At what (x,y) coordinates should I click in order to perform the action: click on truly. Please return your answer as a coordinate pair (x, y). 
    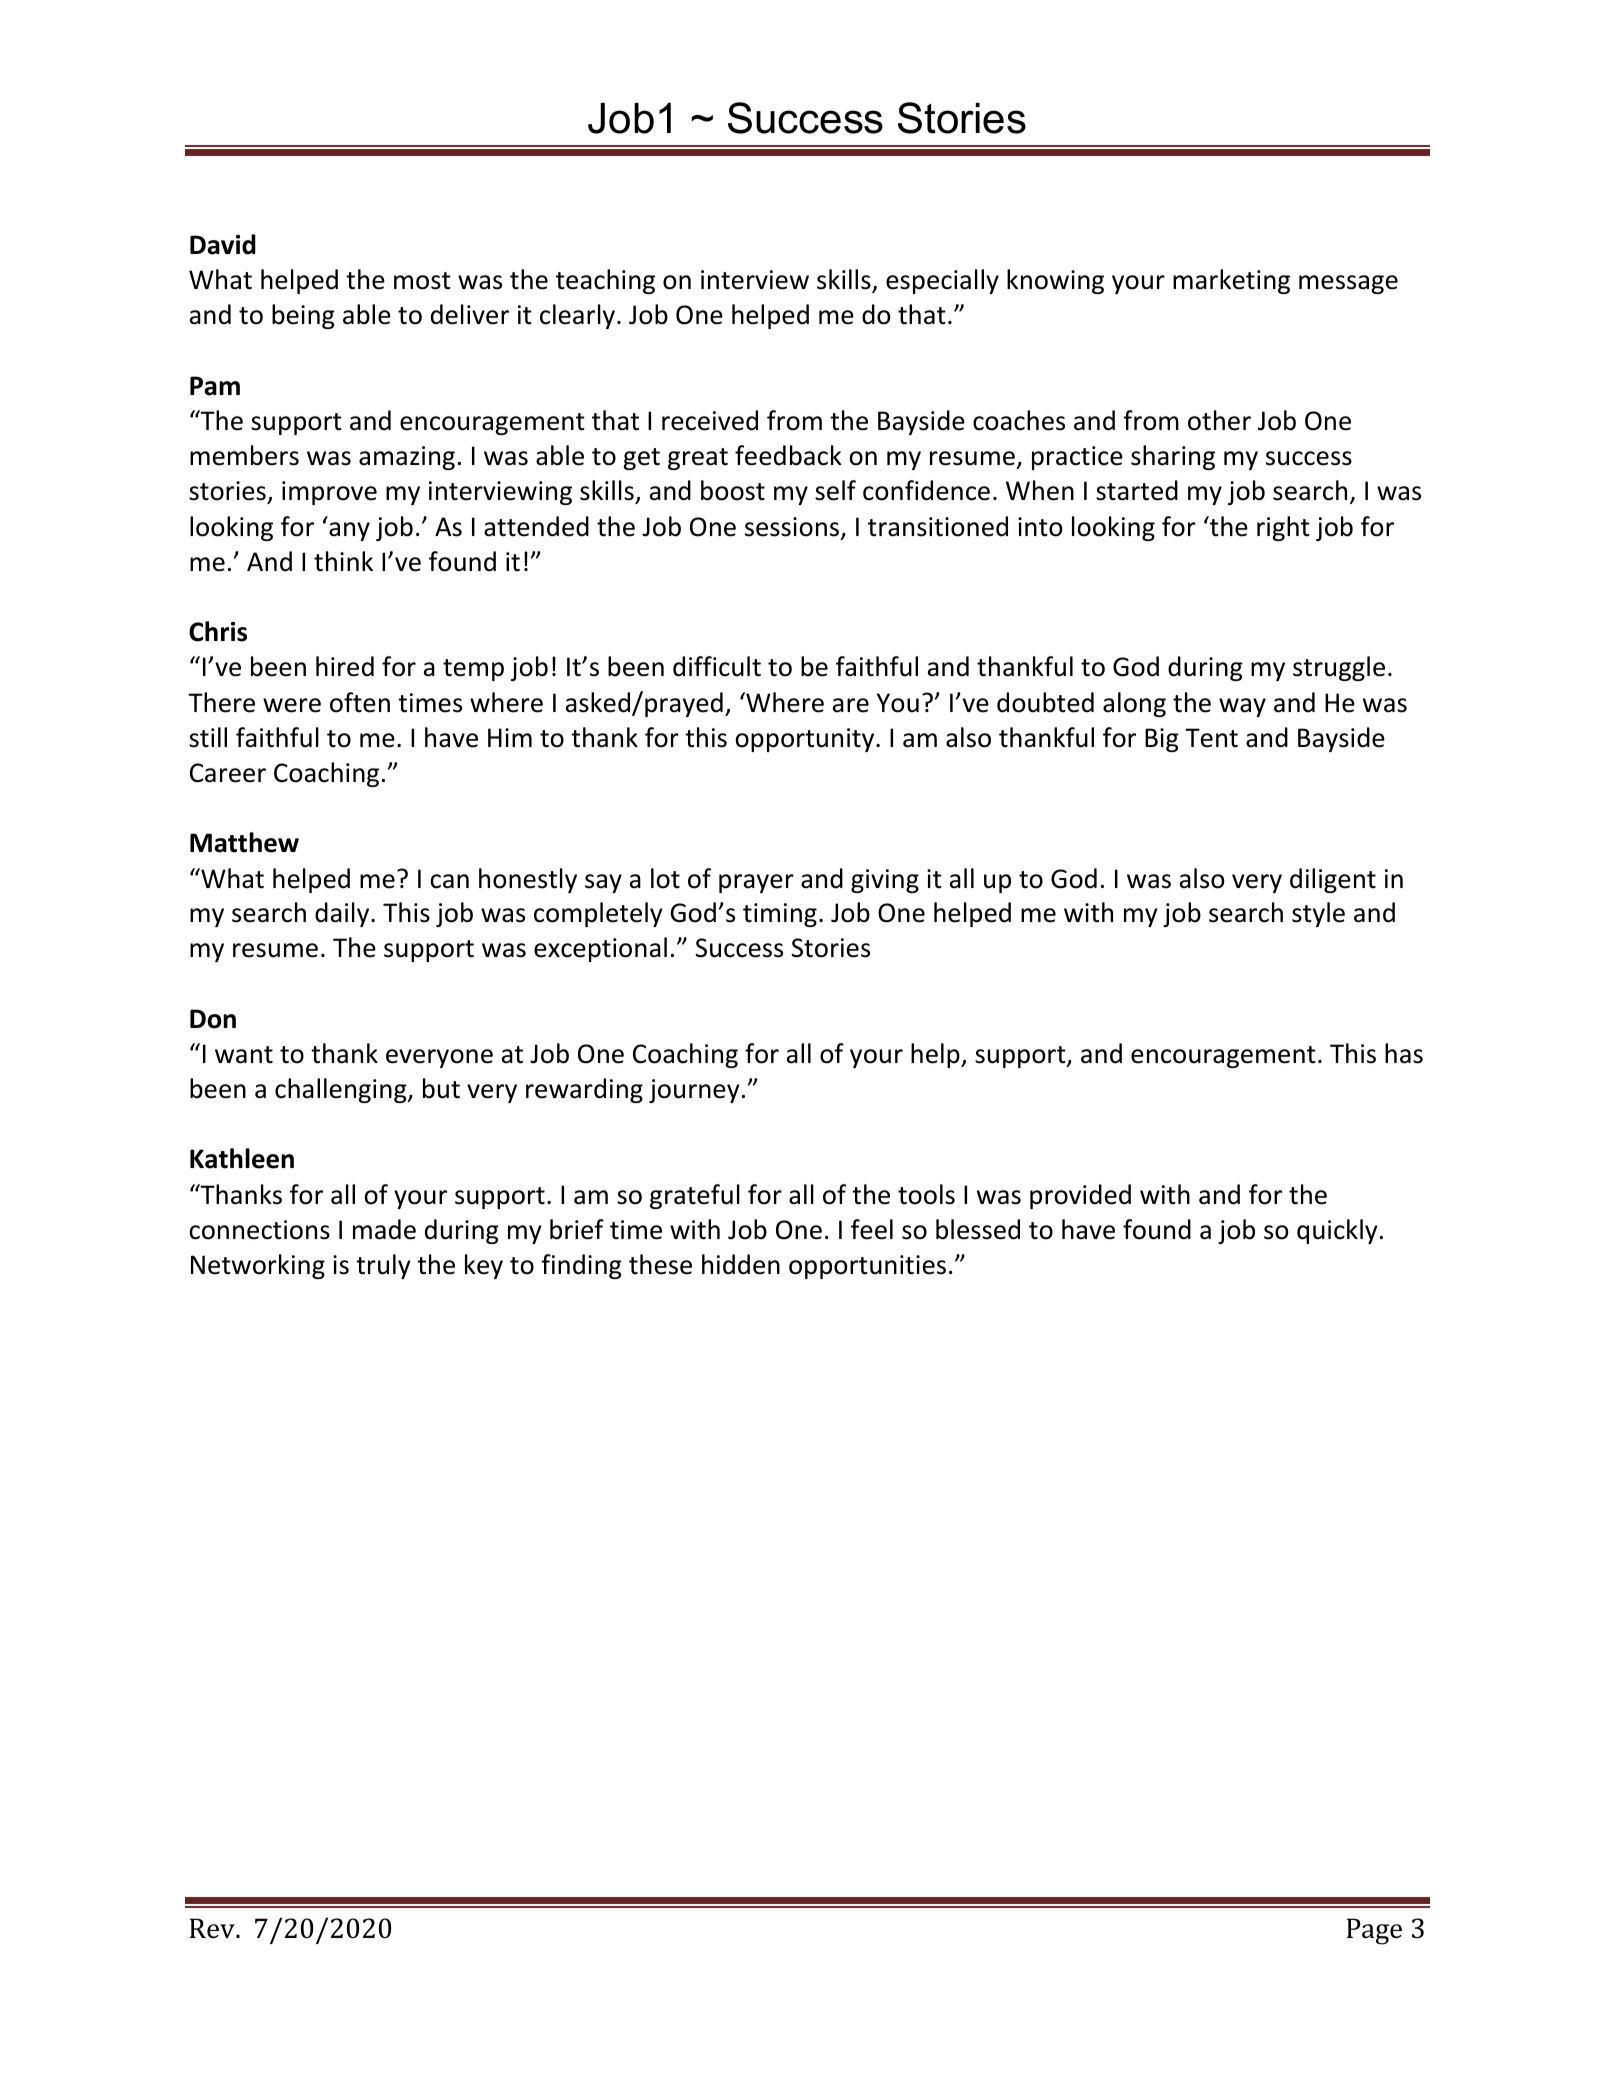
    Looking at the image, I should click on (383, 1266).
